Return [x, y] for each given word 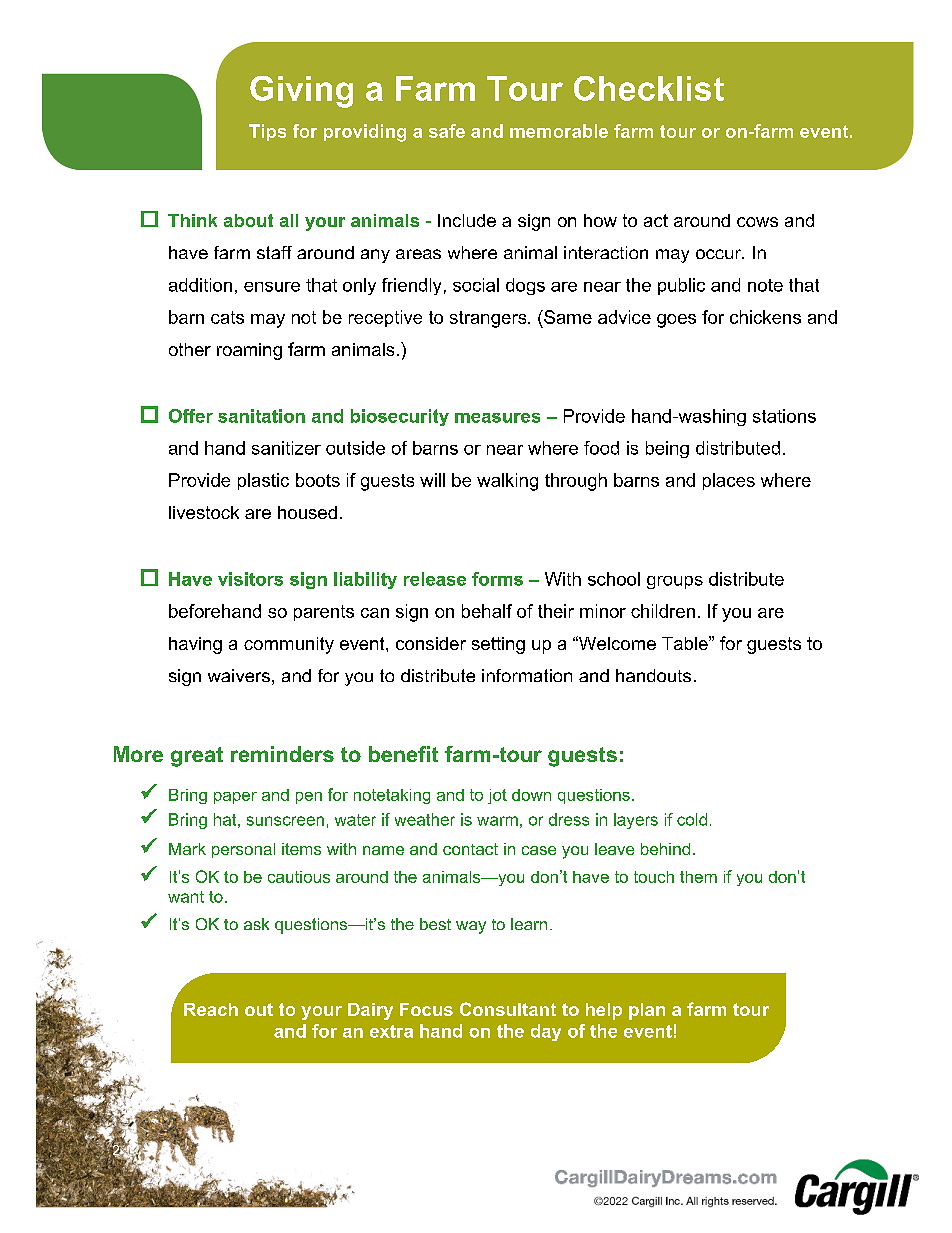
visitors [250, 579]
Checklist [649, 88]
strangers [489, 319]
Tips [267, 132]
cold [692, 819]
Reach [211, 1009]
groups [675, 582]
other [190, 349]
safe [447, 131]
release [435, 579]
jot [497, 796]
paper [235, 798]
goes [676, 321]
